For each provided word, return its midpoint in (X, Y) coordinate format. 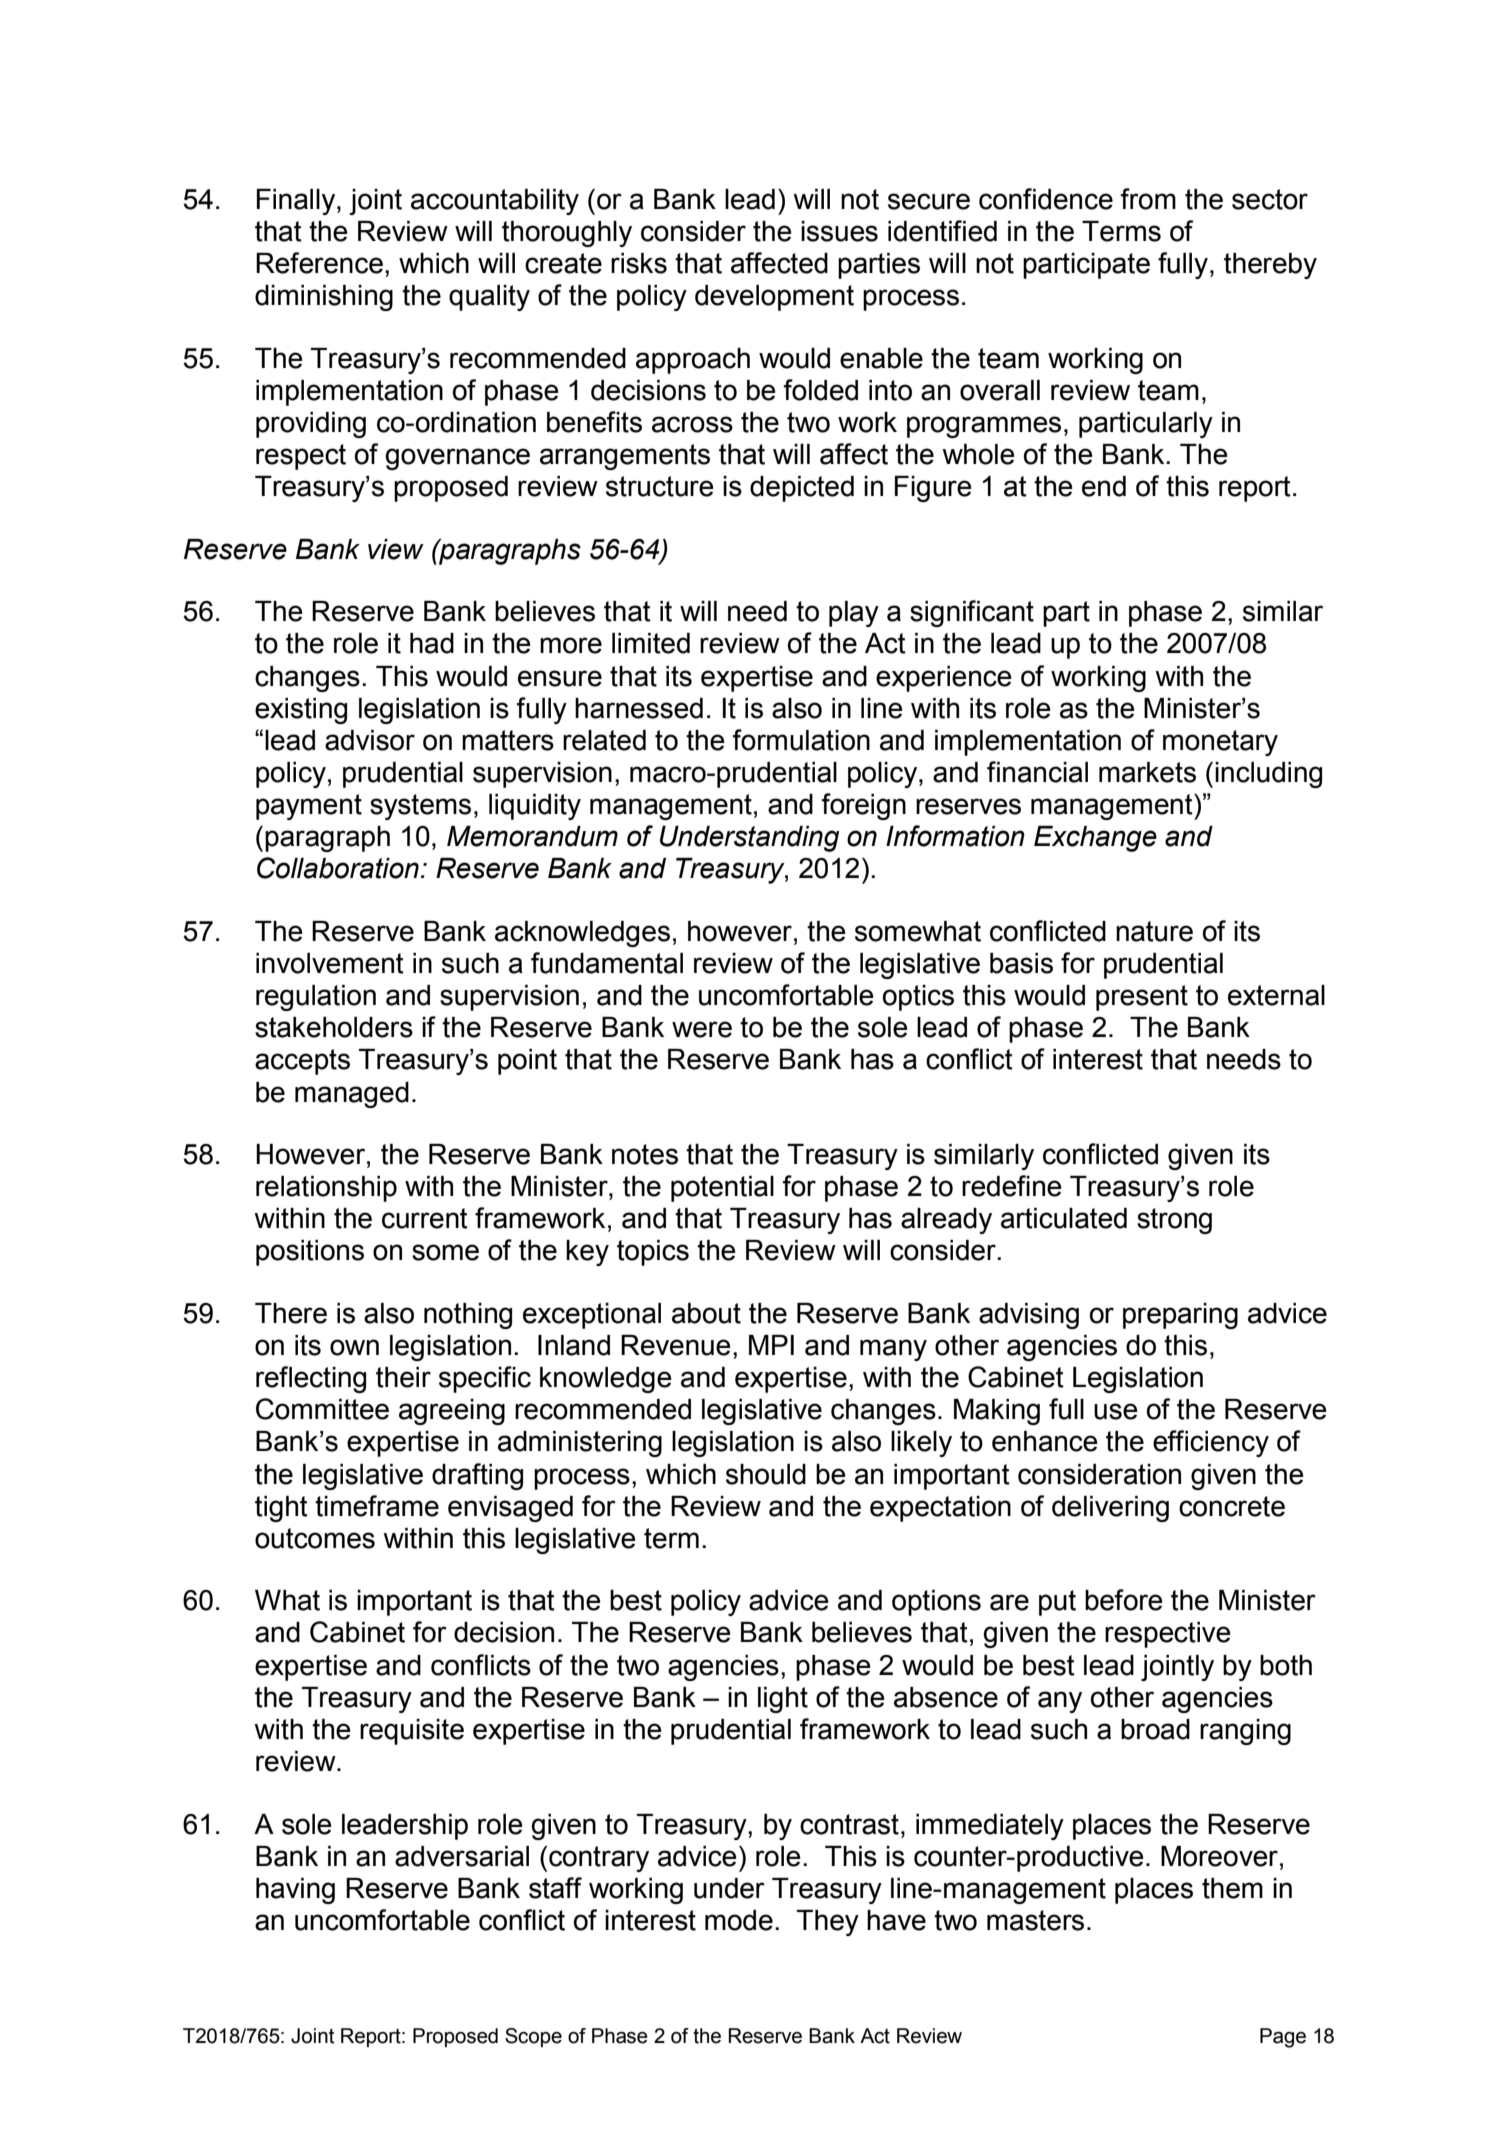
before (1124, 1600)
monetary (1220, 743)
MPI (771, 1345)
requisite (412, 1732)
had (432, 643)
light (783, 1700)
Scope (533, 2037)
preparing (1180, 1316)
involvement (330, 963)
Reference (319, 263)
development (774, 298)
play (854, 614)
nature (1154, 931)
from (1148, 199)
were (702, 1029)
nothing (468, 1316)
